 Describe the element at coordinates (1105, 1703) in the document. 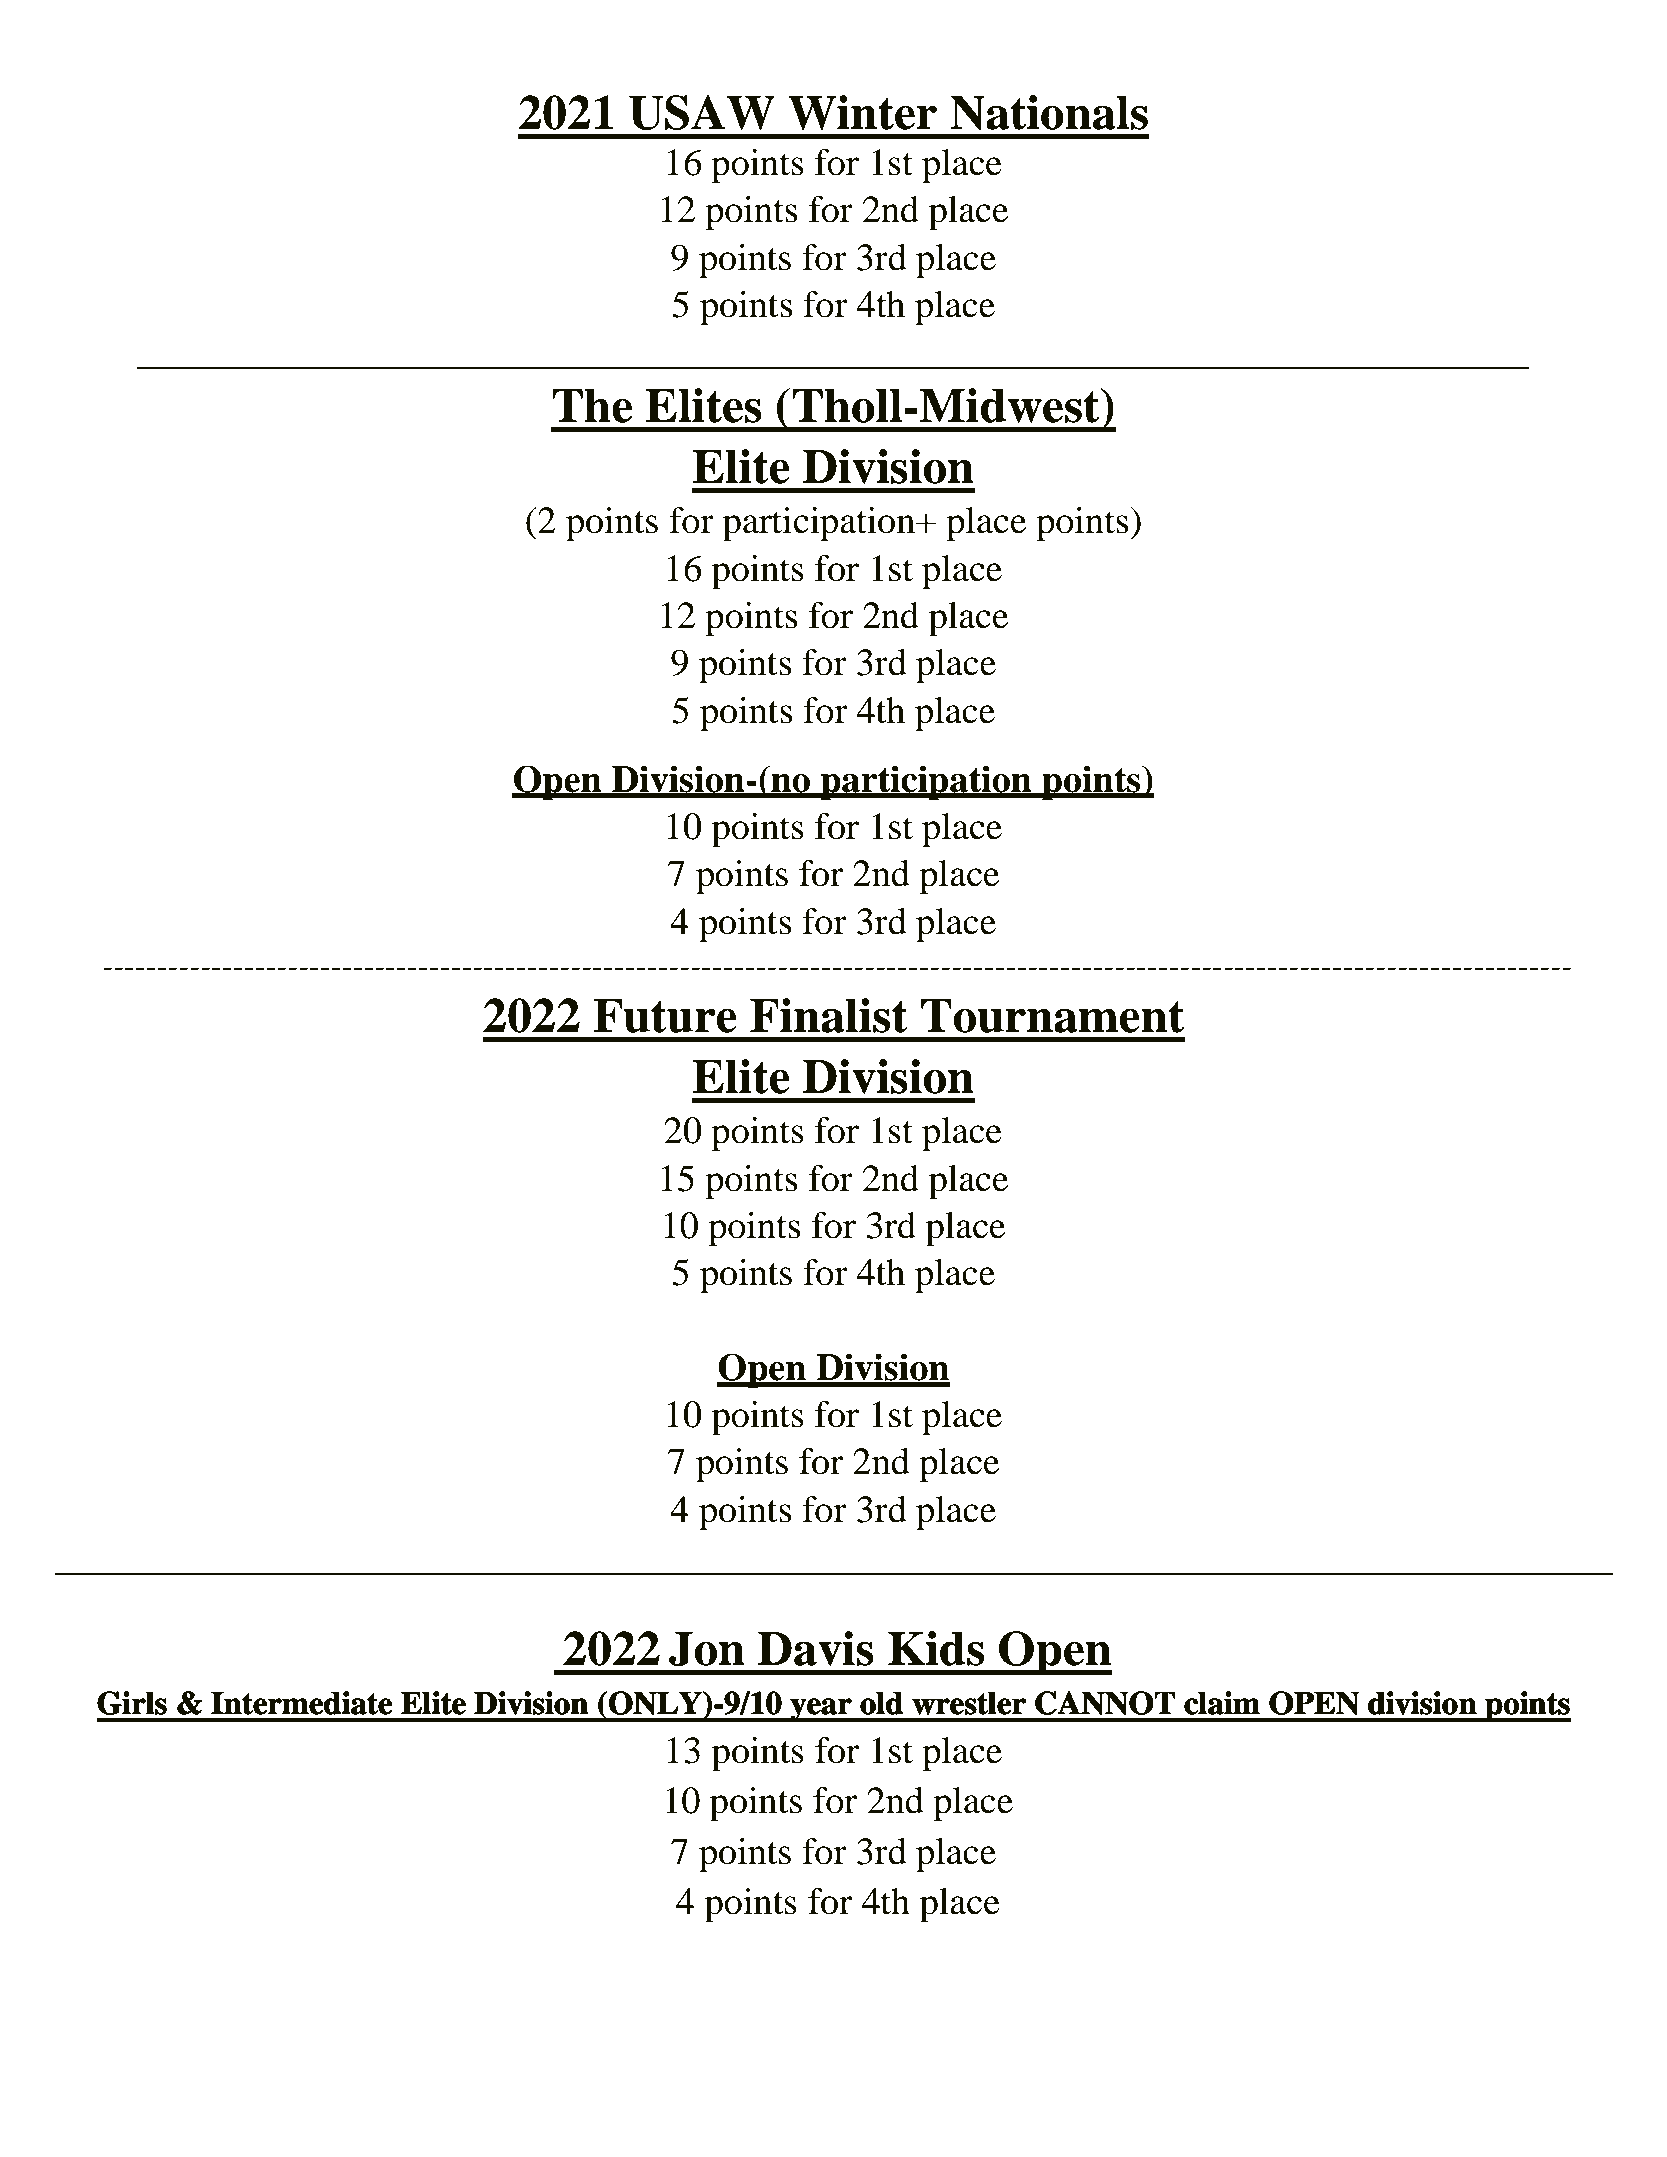

I see `CANNOT` at that location.
